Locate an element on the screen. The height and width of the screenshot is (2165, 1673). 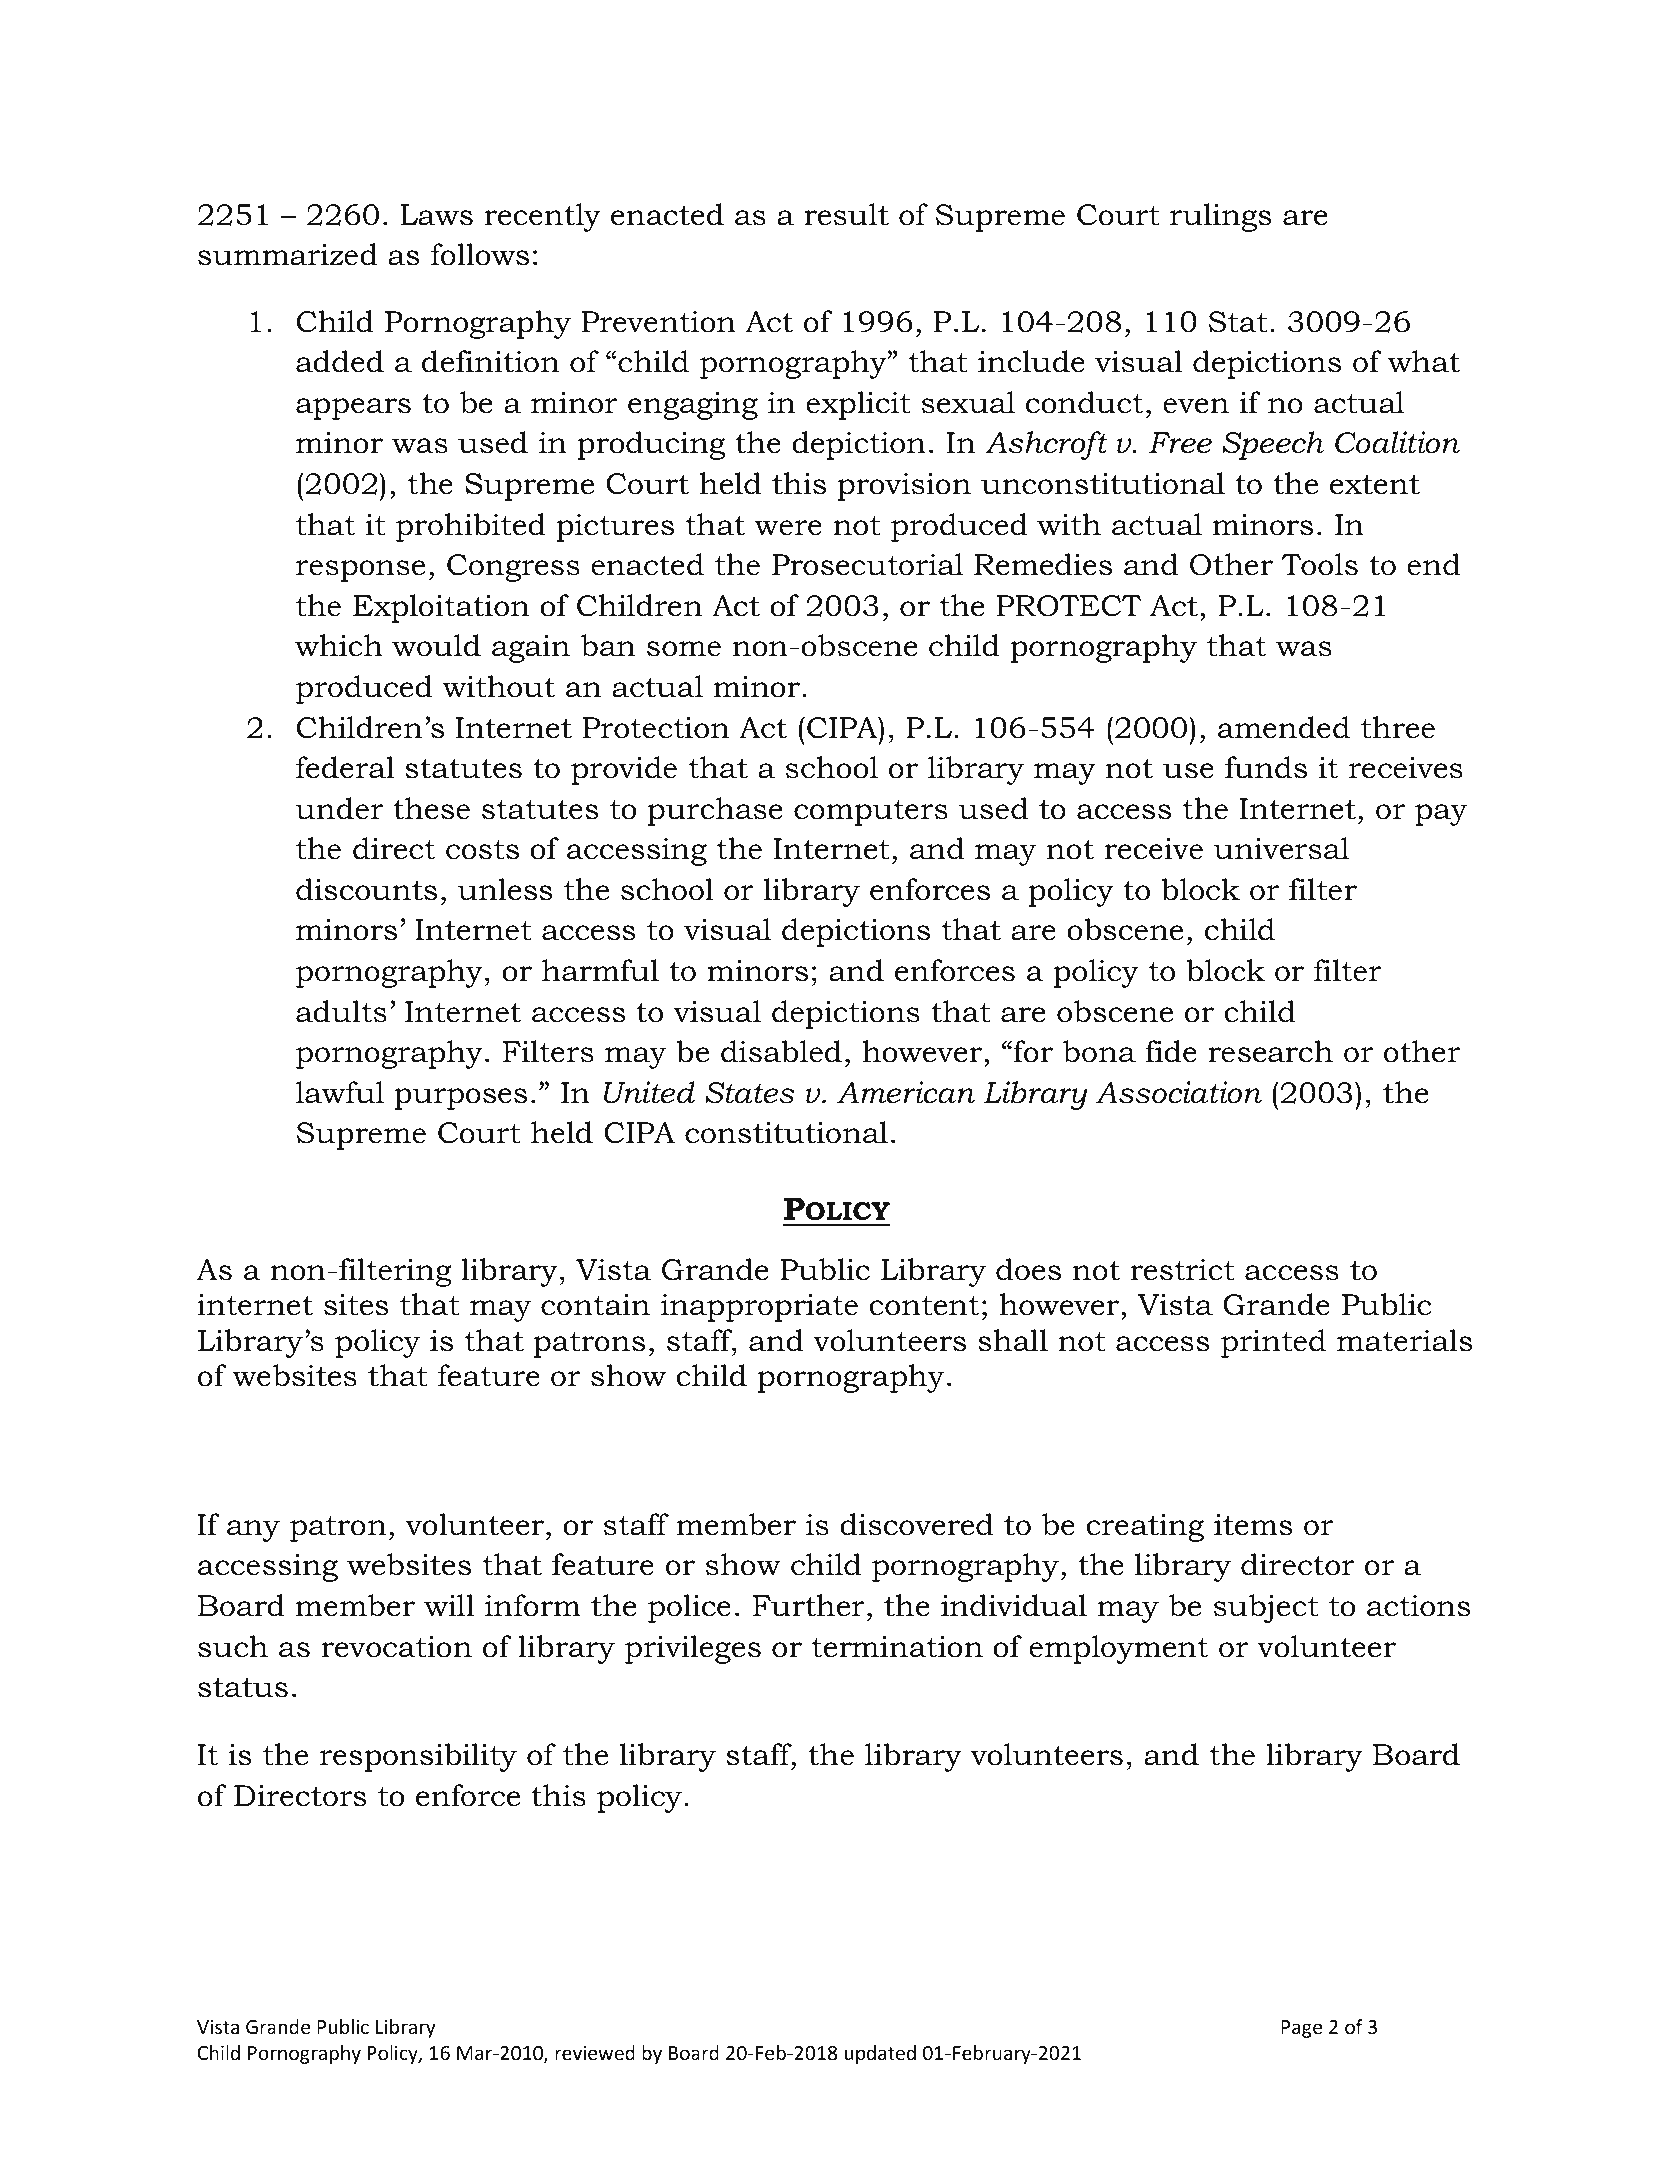
computers is located at coordinates (871, 812).
